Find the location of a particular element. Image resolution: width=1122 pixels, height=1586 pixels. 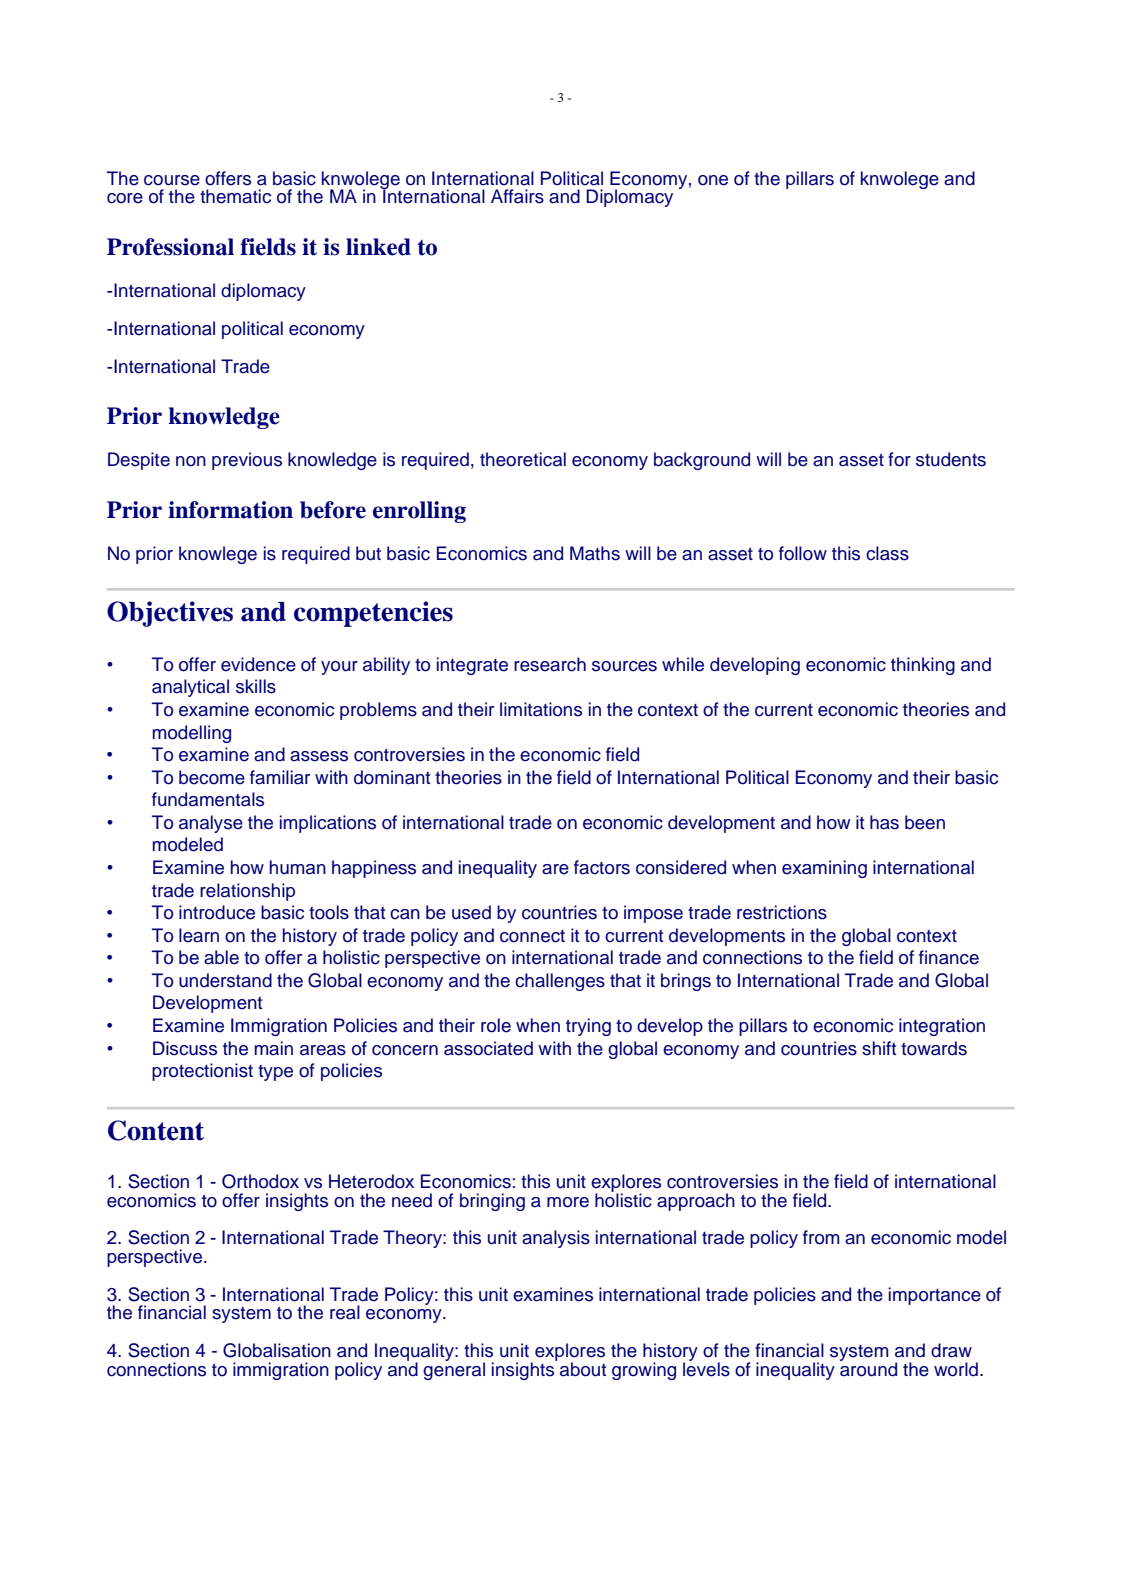

one is located at coordinates (713, 180).
